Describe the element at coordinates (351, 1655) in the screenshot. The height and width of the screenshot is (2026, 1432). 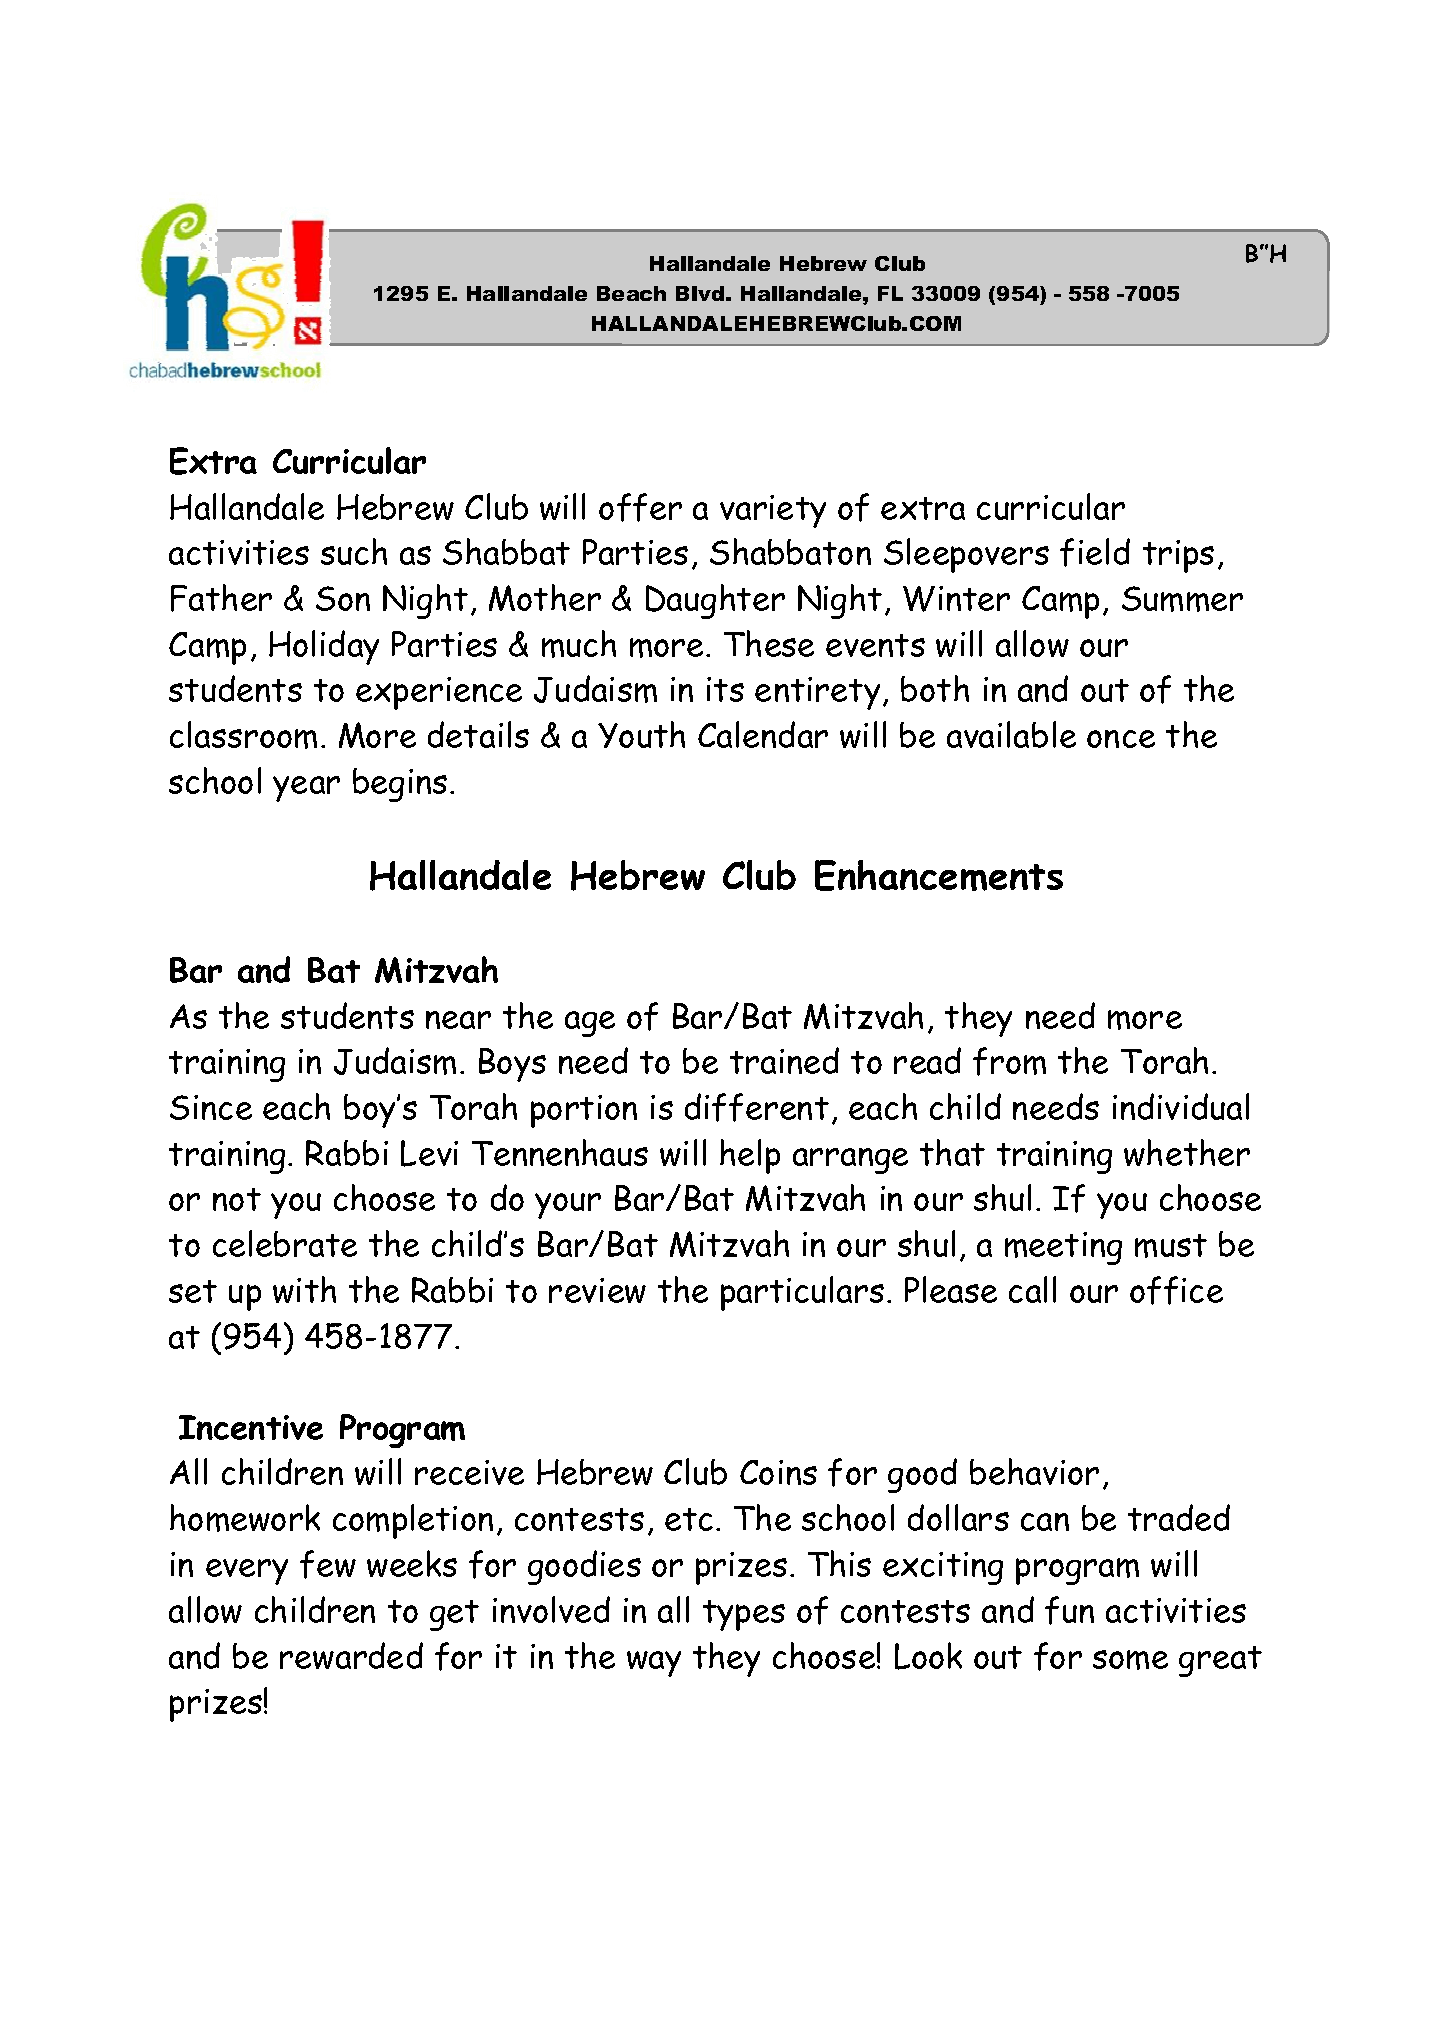
I see `rewarded` at that location.
